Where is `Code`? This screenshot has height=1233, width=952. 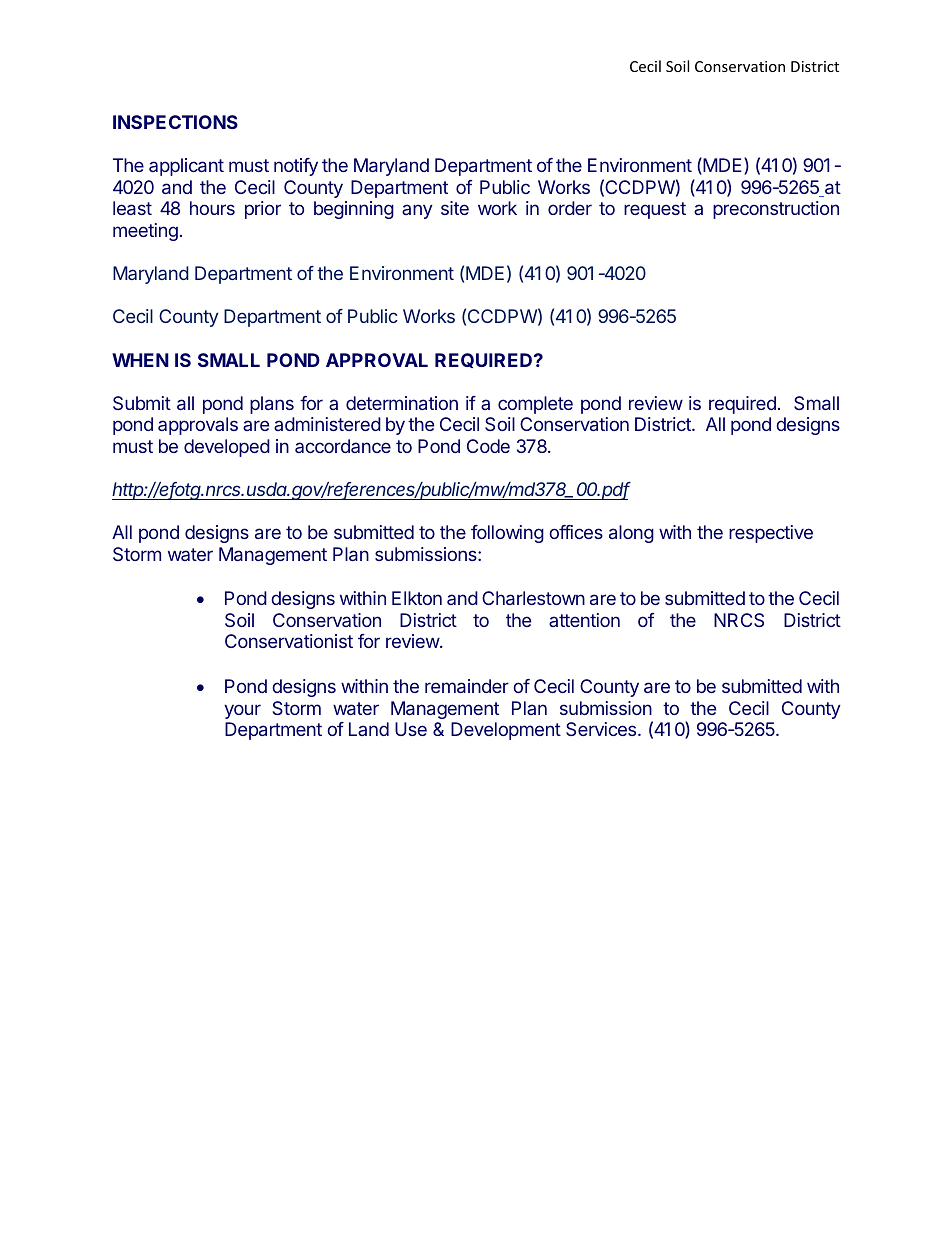 Code is located at coordinates (488, 446).
